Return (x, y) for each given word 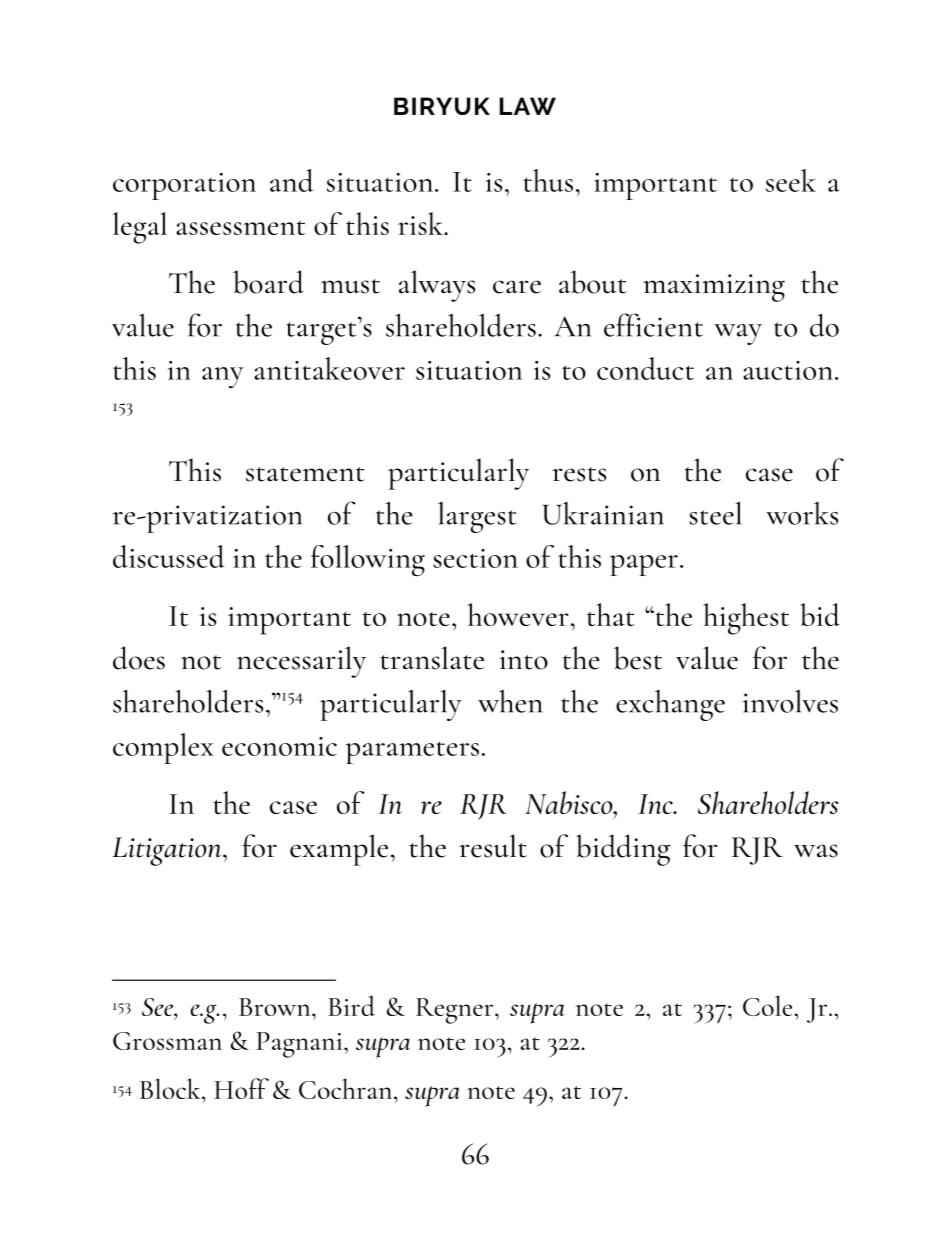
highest (746, 619)
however (518, 614)
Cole (769, 1005)
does (139, 658)
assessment (240, 228)
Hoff (241, 1088)
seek (791, 180)
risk (421, 223)
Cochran (347, 1088)
